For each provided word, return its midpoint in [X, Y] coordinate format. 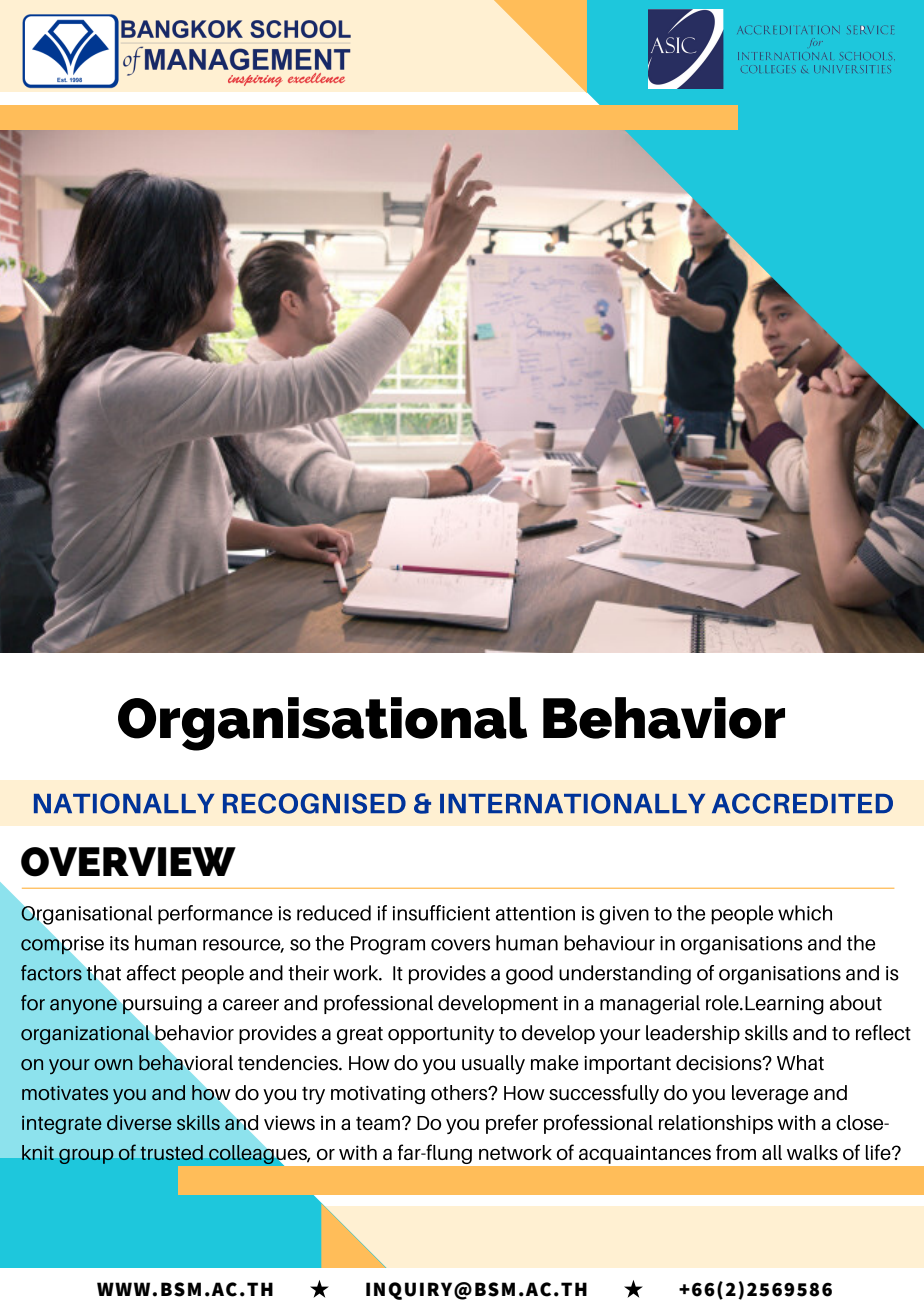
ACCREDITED [802, 803]
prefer [512, 1124]
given [624, 915]
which [805, 913]
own [113, 1065]
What [800, 1063]
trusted [172, 1152]
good [529, 975]
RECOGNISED [314, 803]
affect [151, 973]
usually [493, 1065]
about [856, 1003]
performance [215, 915]
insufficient [441, 913]
